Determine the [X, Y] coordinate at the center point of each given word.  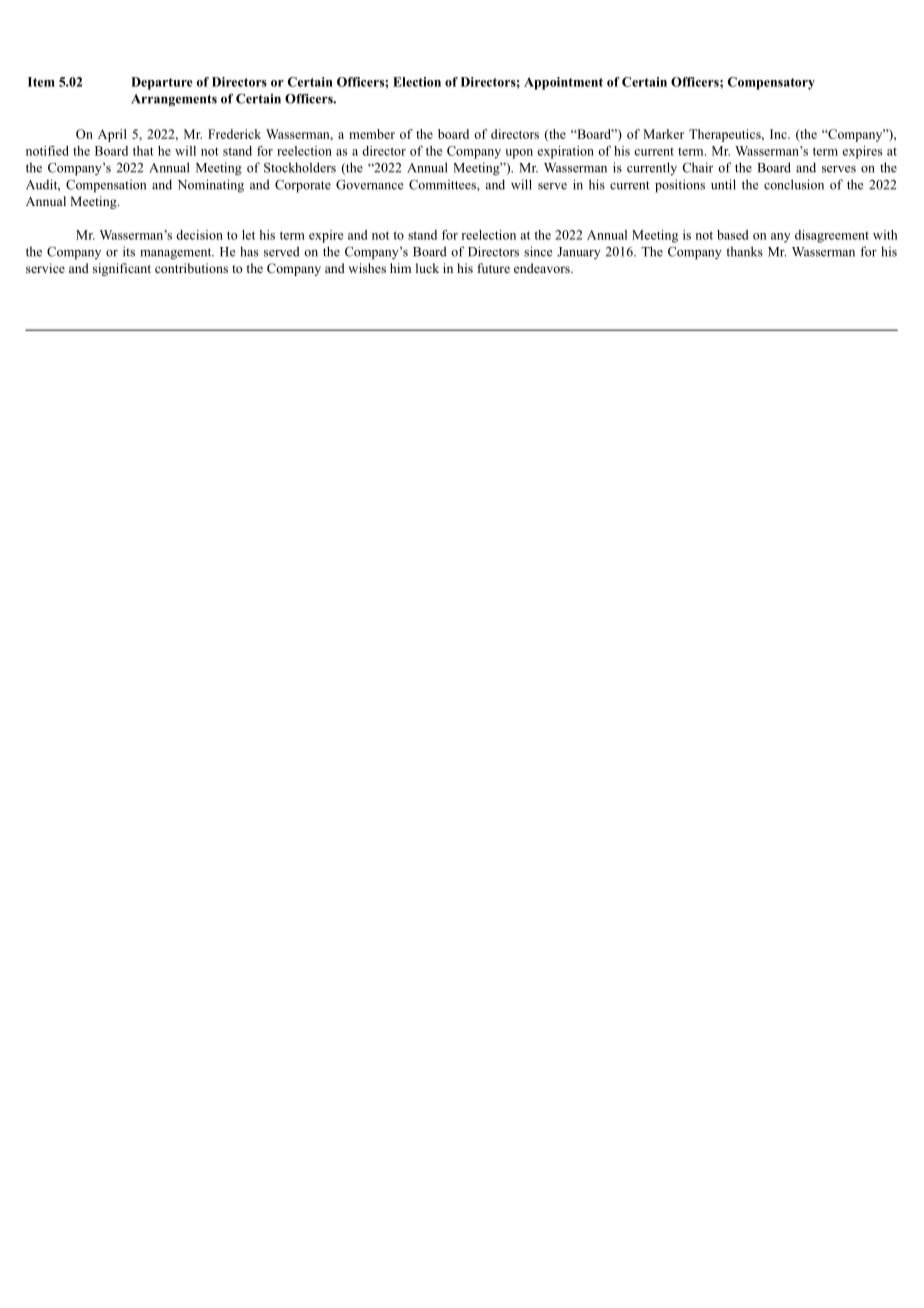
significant [122, 269]
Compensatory [771, 83]
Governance [369, 184]
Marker [663, 134]
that [143, 151]
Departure [162, 83]
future [494, 268]
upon [519, 154]
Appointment [563, 83]
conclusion [794, 184]
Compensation [106, 186]
